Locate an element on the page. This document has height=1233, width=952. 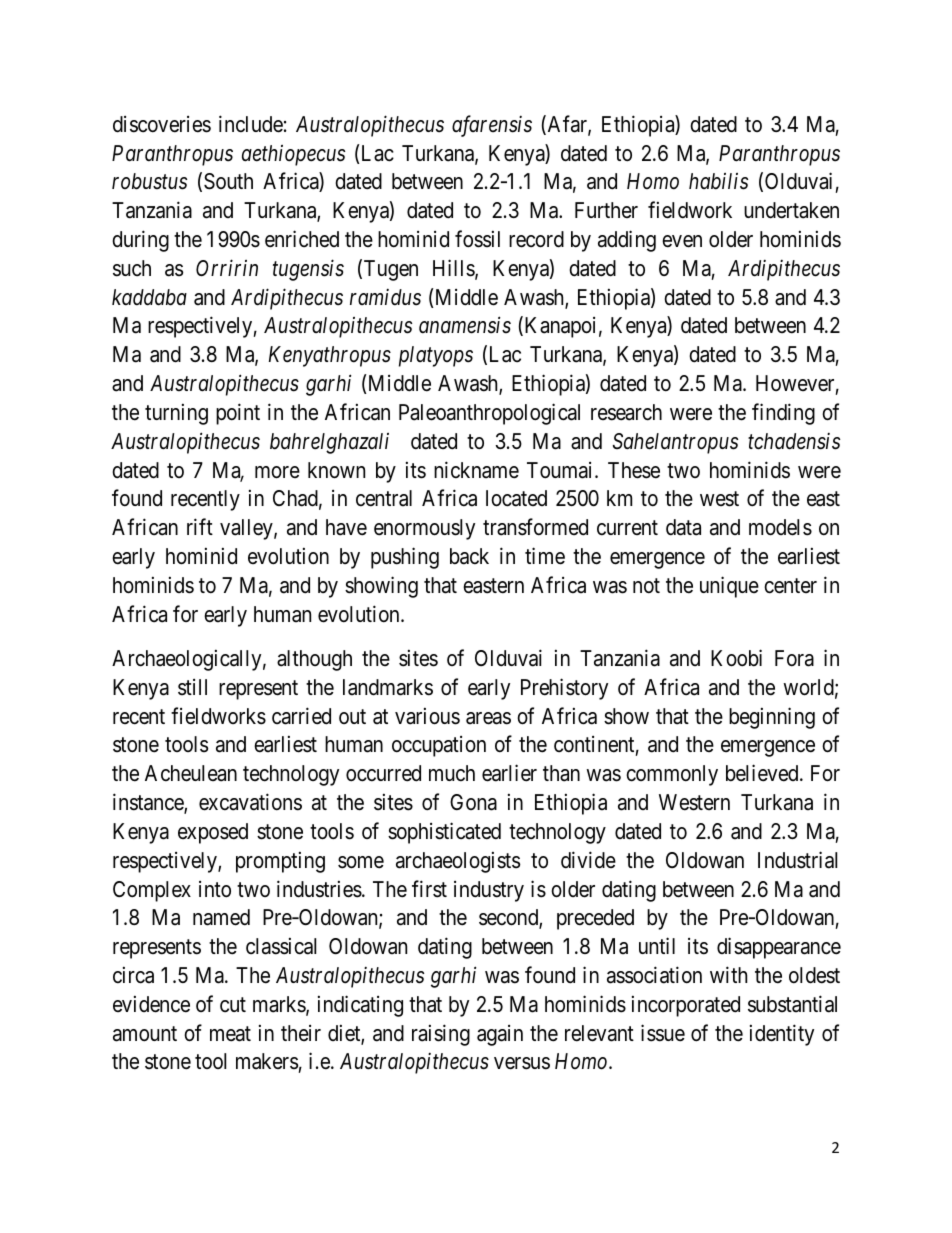
back is located at coordinates (469, 556).
